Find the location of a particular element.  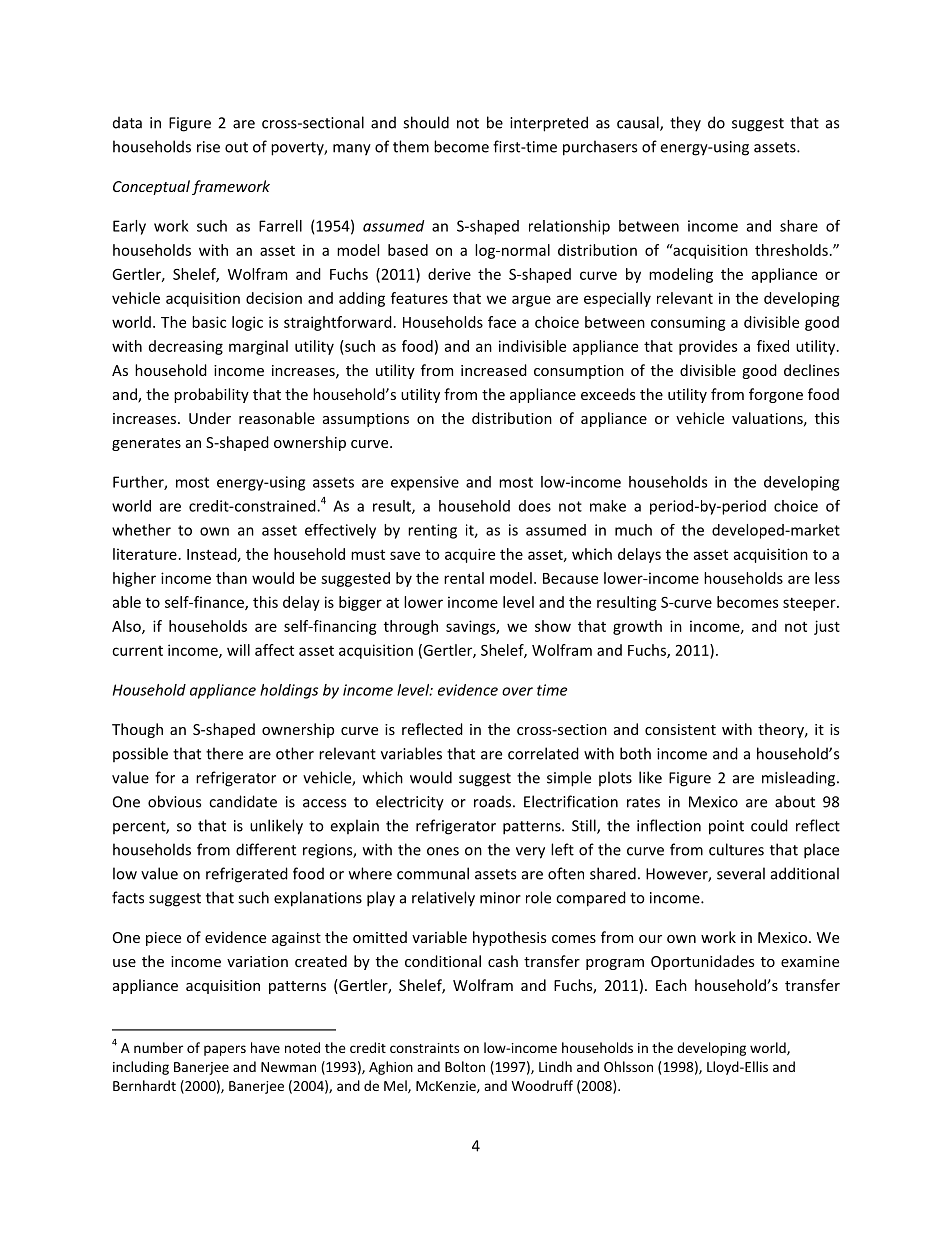

Bolton is located at coordinates (465, 1066).
